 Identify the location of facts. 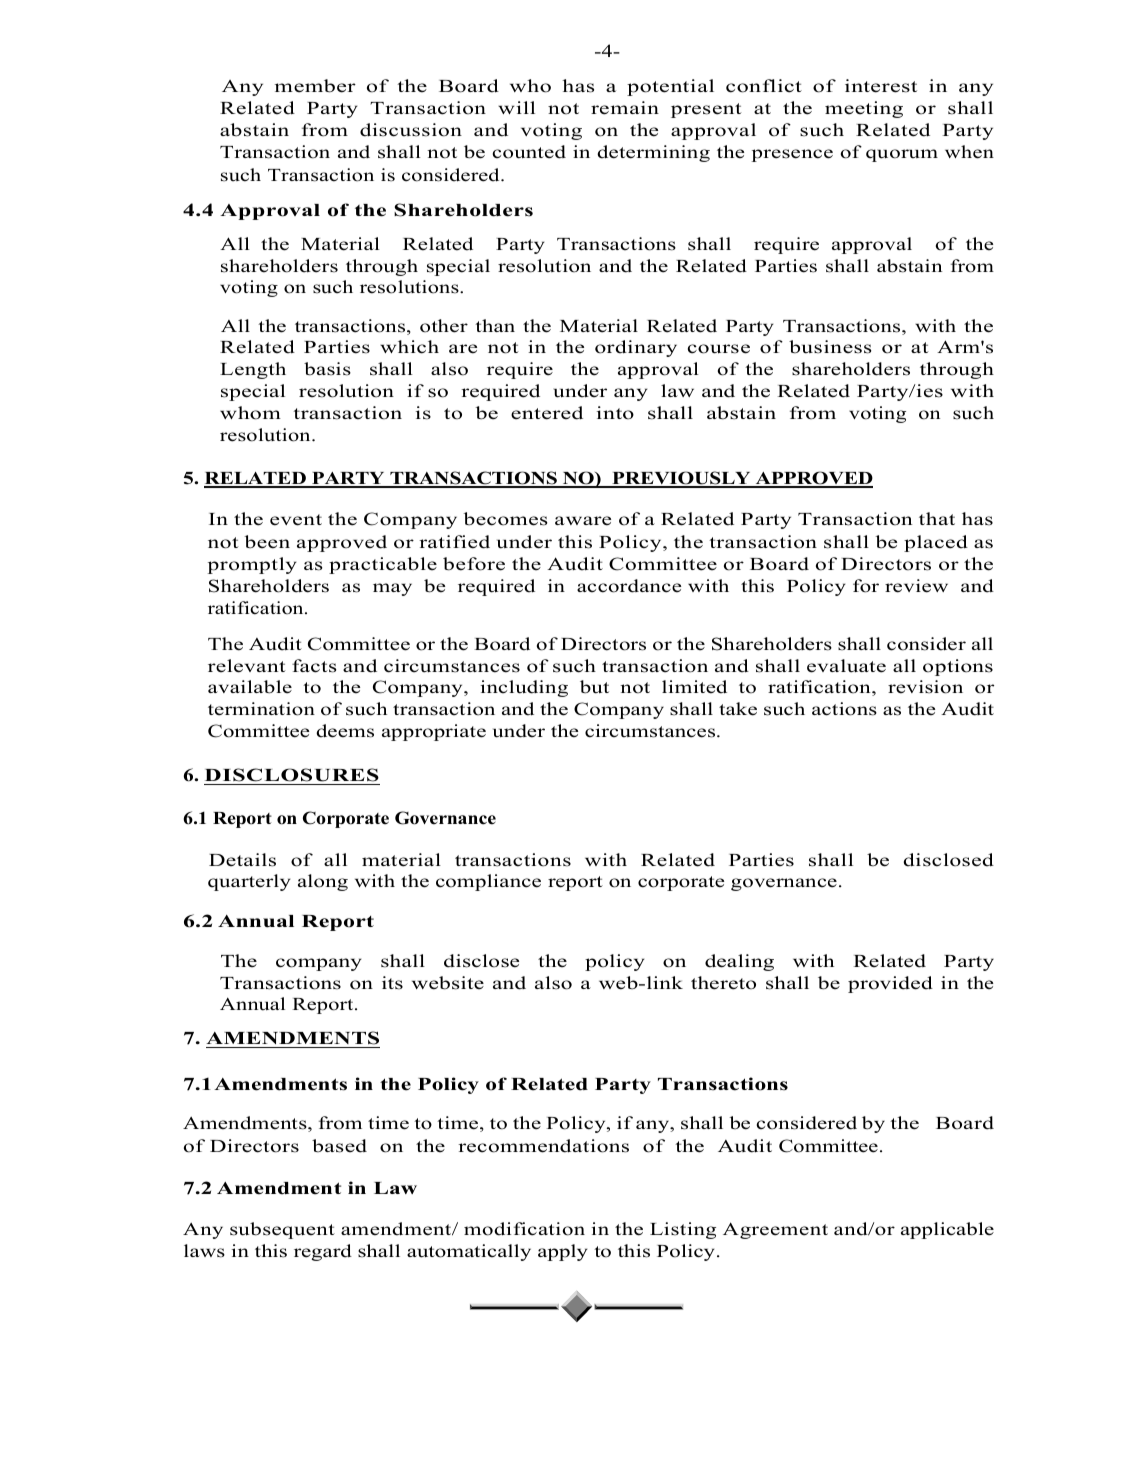
(314, 666).
